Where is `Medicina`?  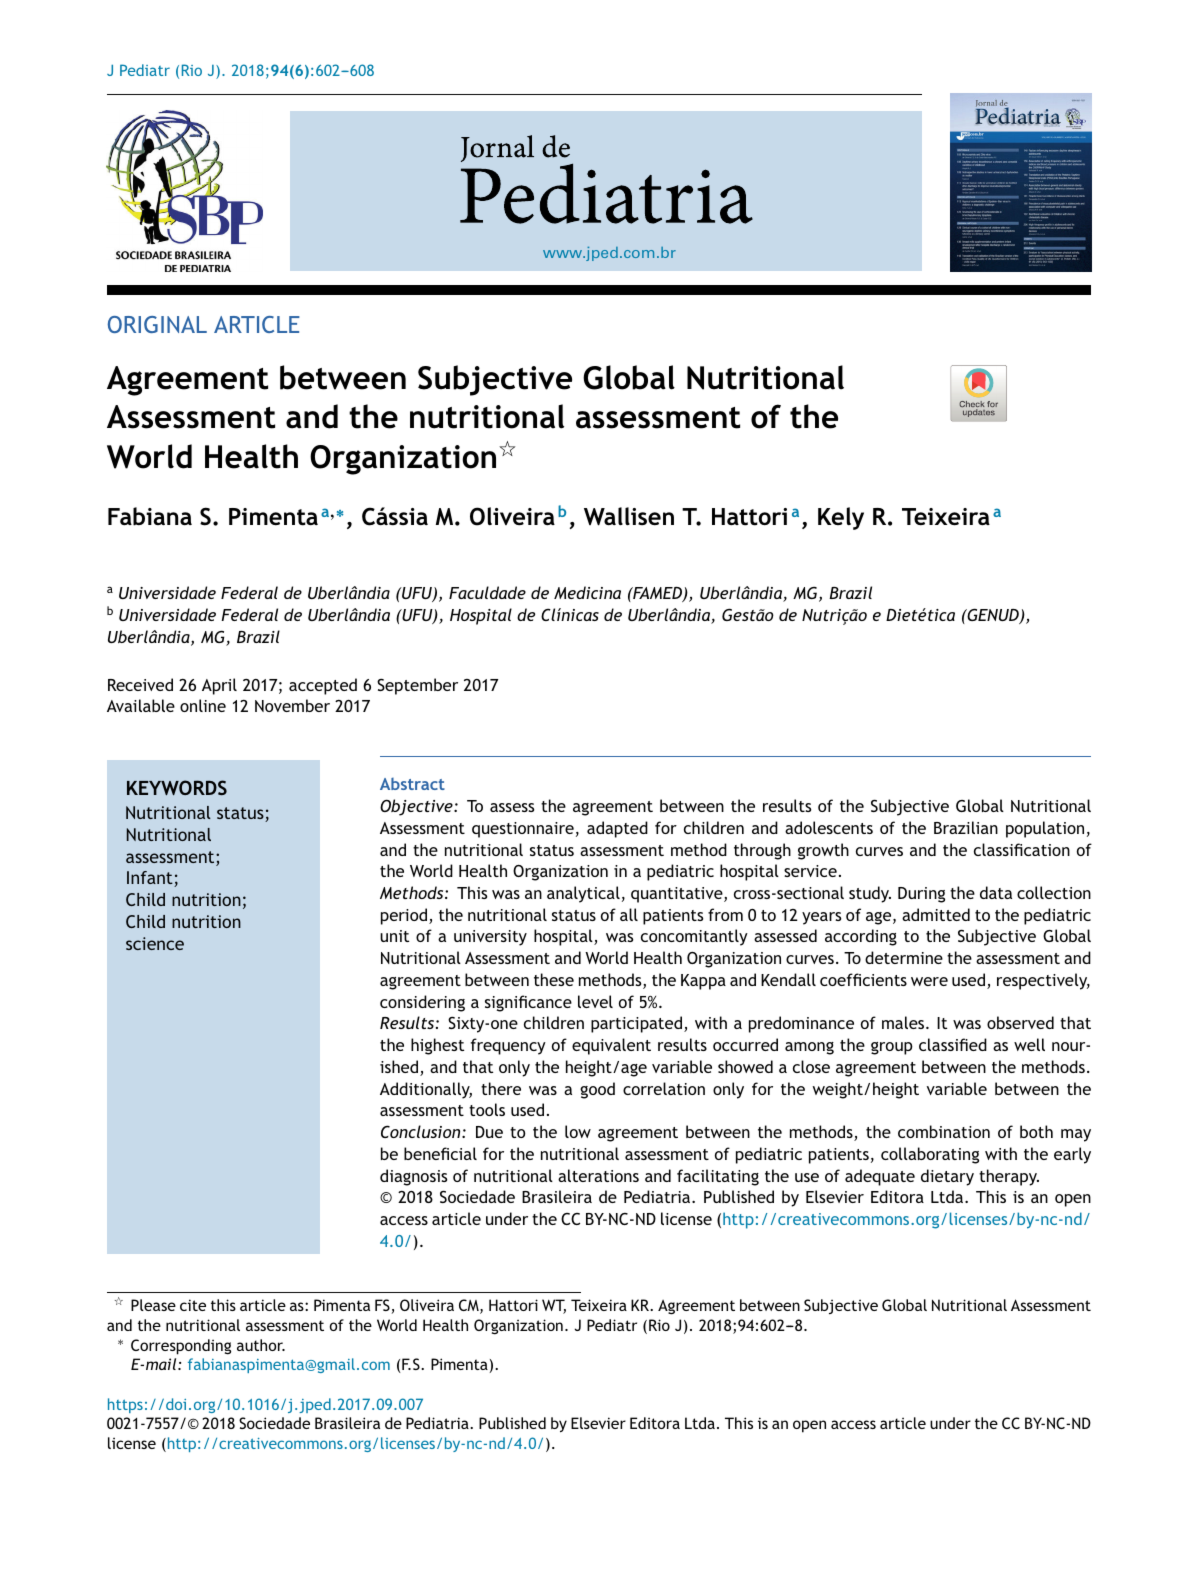 Medicina is located at coordinates (587, 592).
